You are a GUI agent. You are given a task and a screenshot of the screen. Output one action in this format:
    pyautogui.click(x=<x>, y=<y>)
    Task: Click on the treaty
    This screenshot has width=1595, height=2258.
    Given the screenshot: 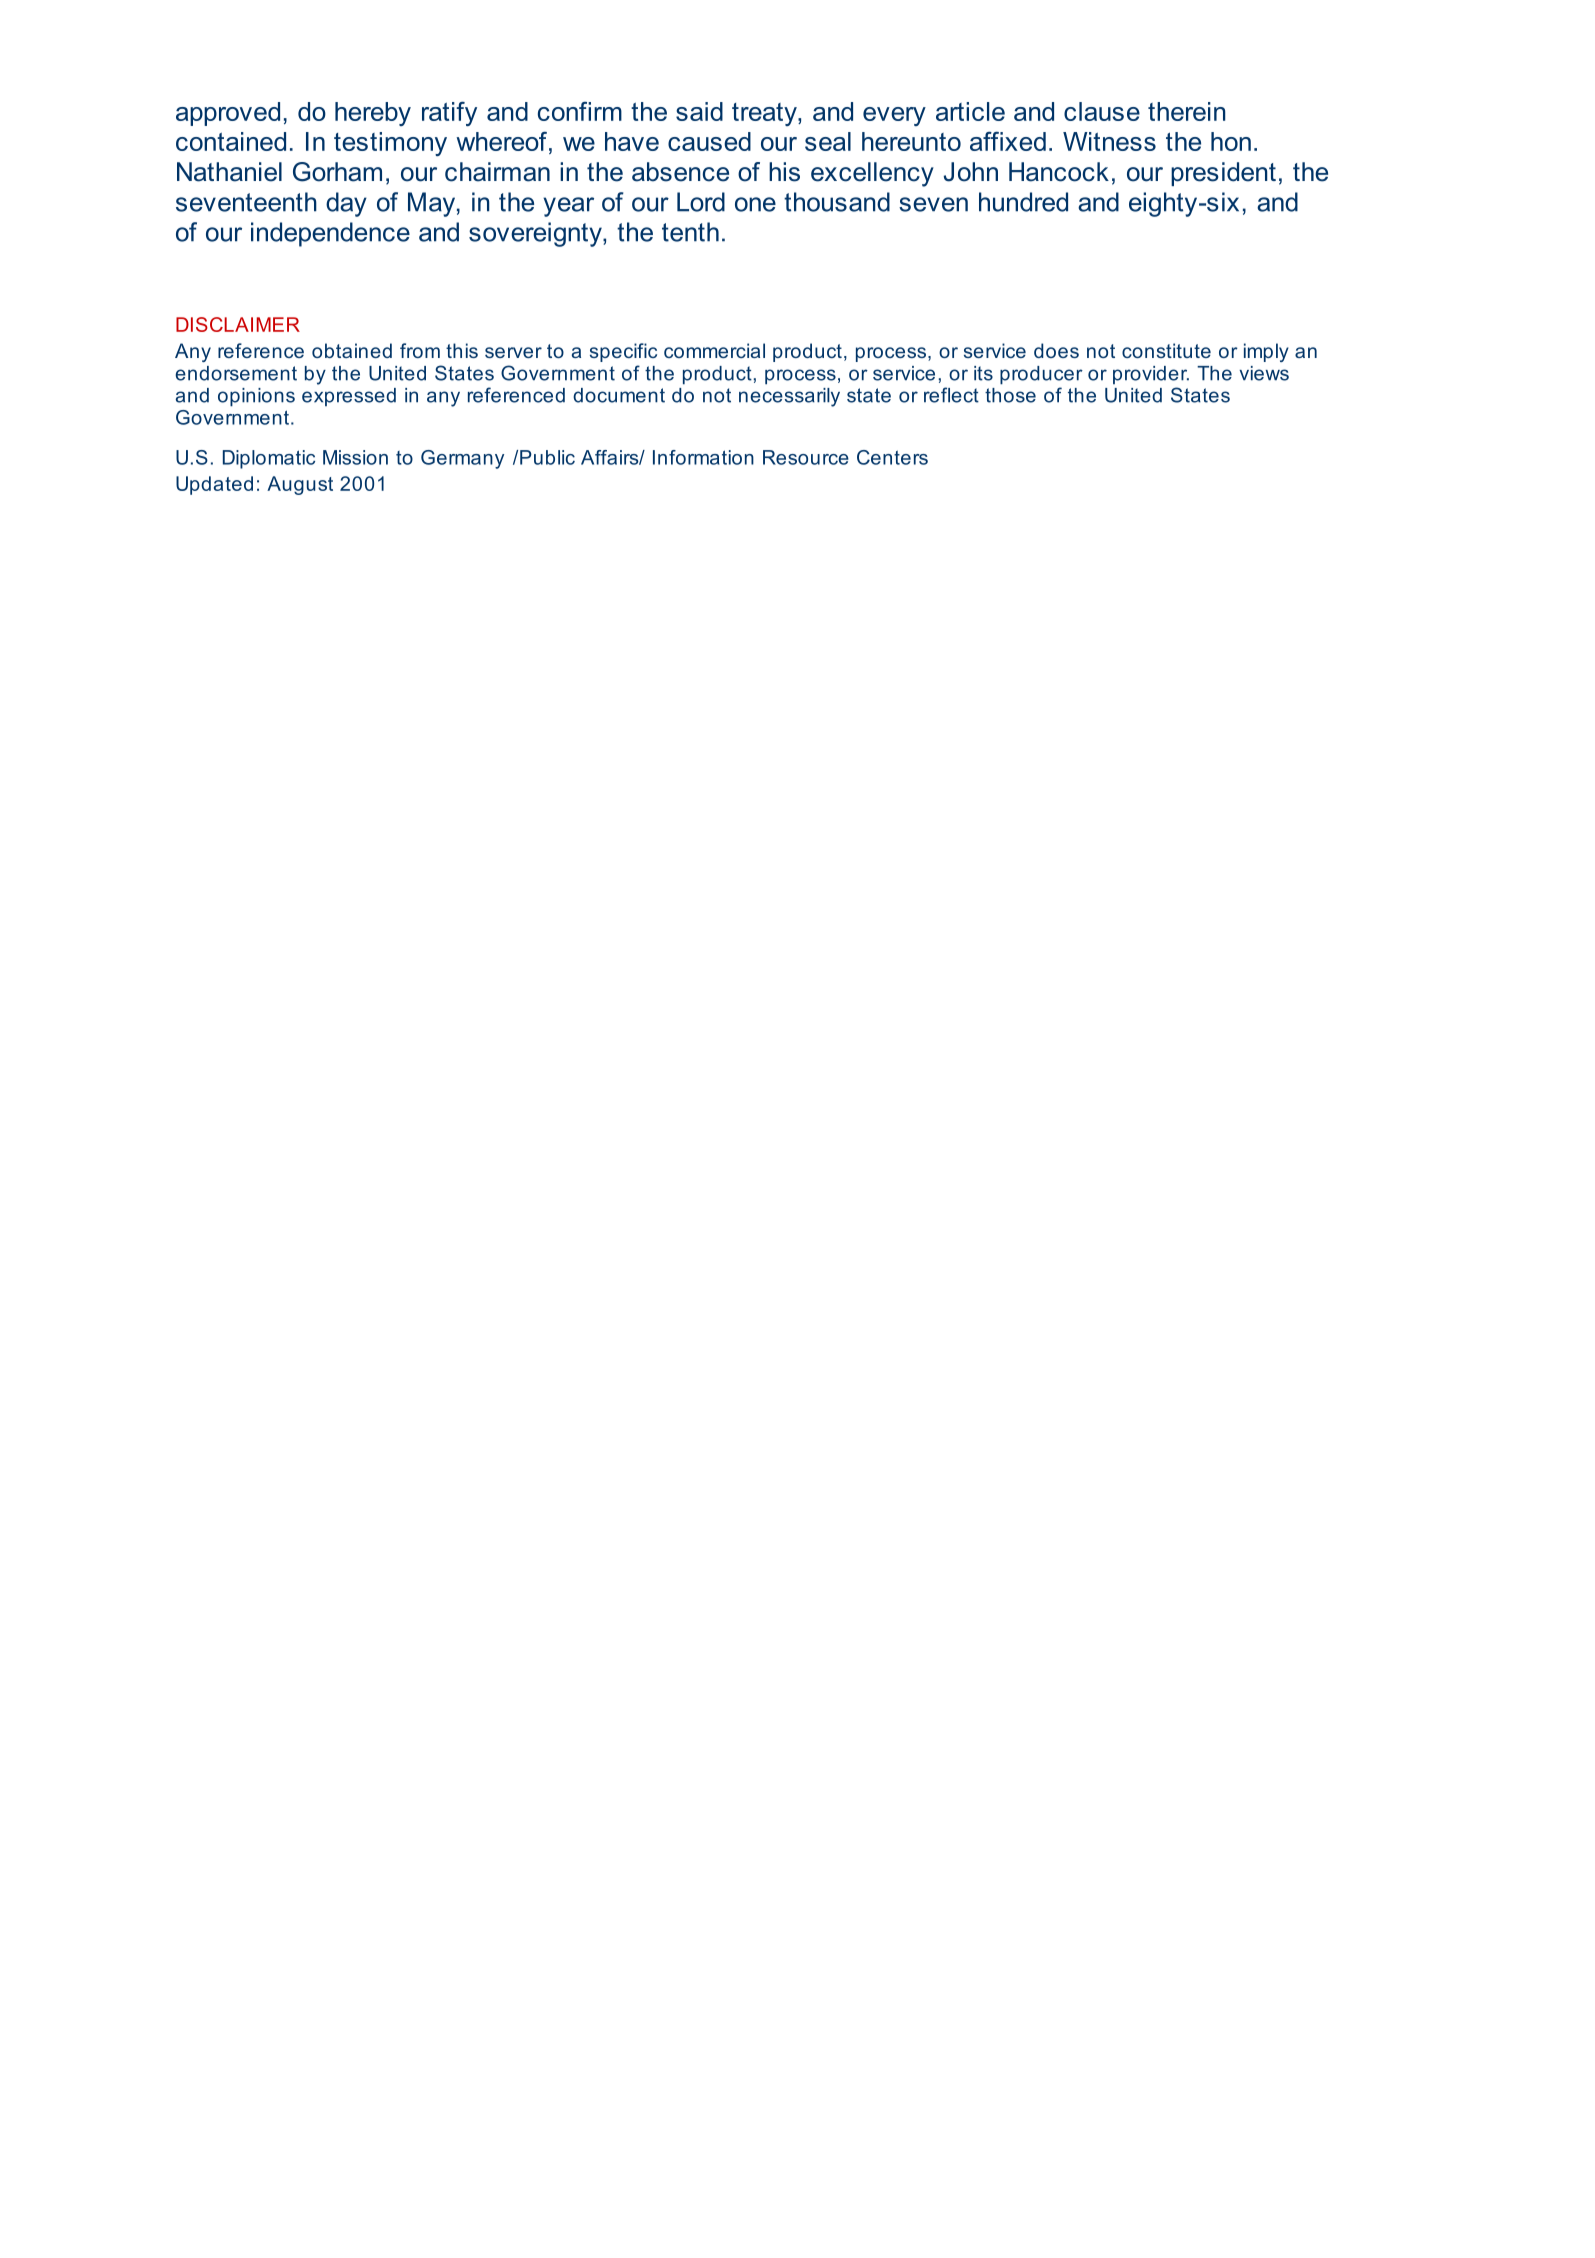 What is the action you would take?
    pyautogui.click(x=765, y=114)
